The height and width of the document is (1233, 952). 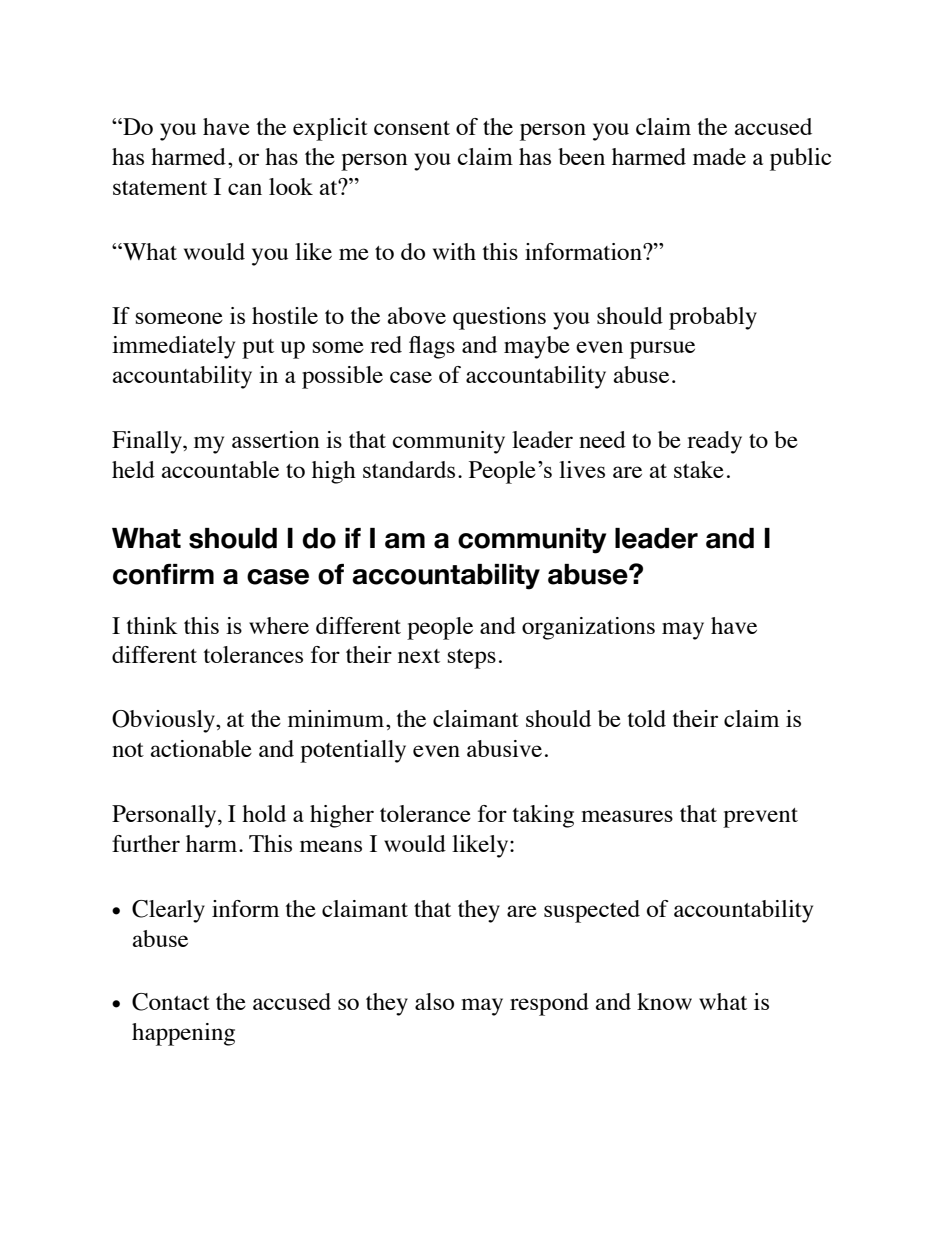 I want to click on accountable, so click(x=220, y=469).
